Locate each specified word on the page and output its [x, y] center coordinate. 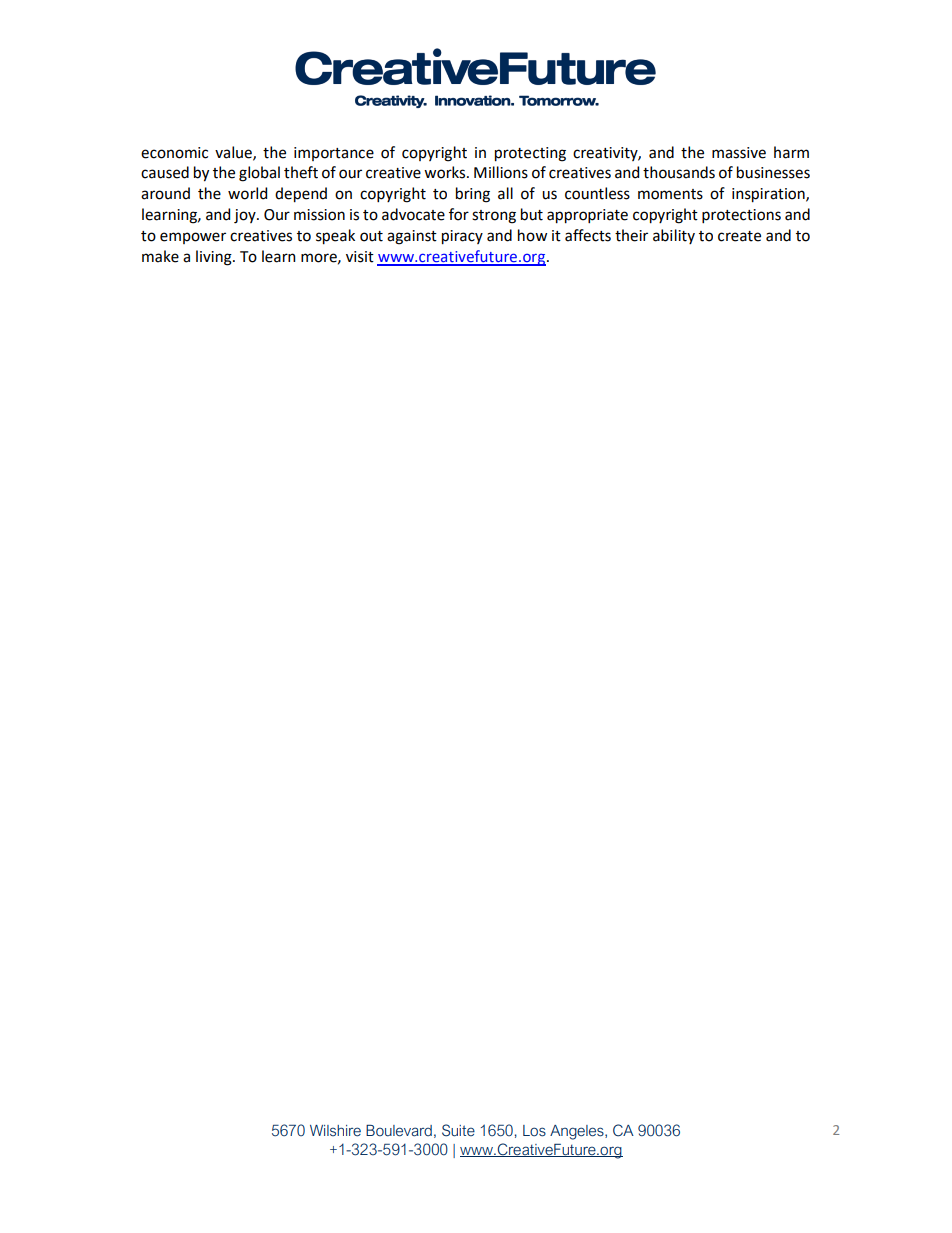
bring [473, 195]
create [739, 236]
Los [534, 1131]
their [631, 235]
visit [360, 257]
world [247, 193]
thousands [679, 172]
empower [193, 238]
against [412, 237]
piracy [462, 237]
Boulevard [399, 1131]
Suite [458, 1130]
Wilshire [335, 1131]
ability [674, 236]
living [215, 258]
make [160, 256]
